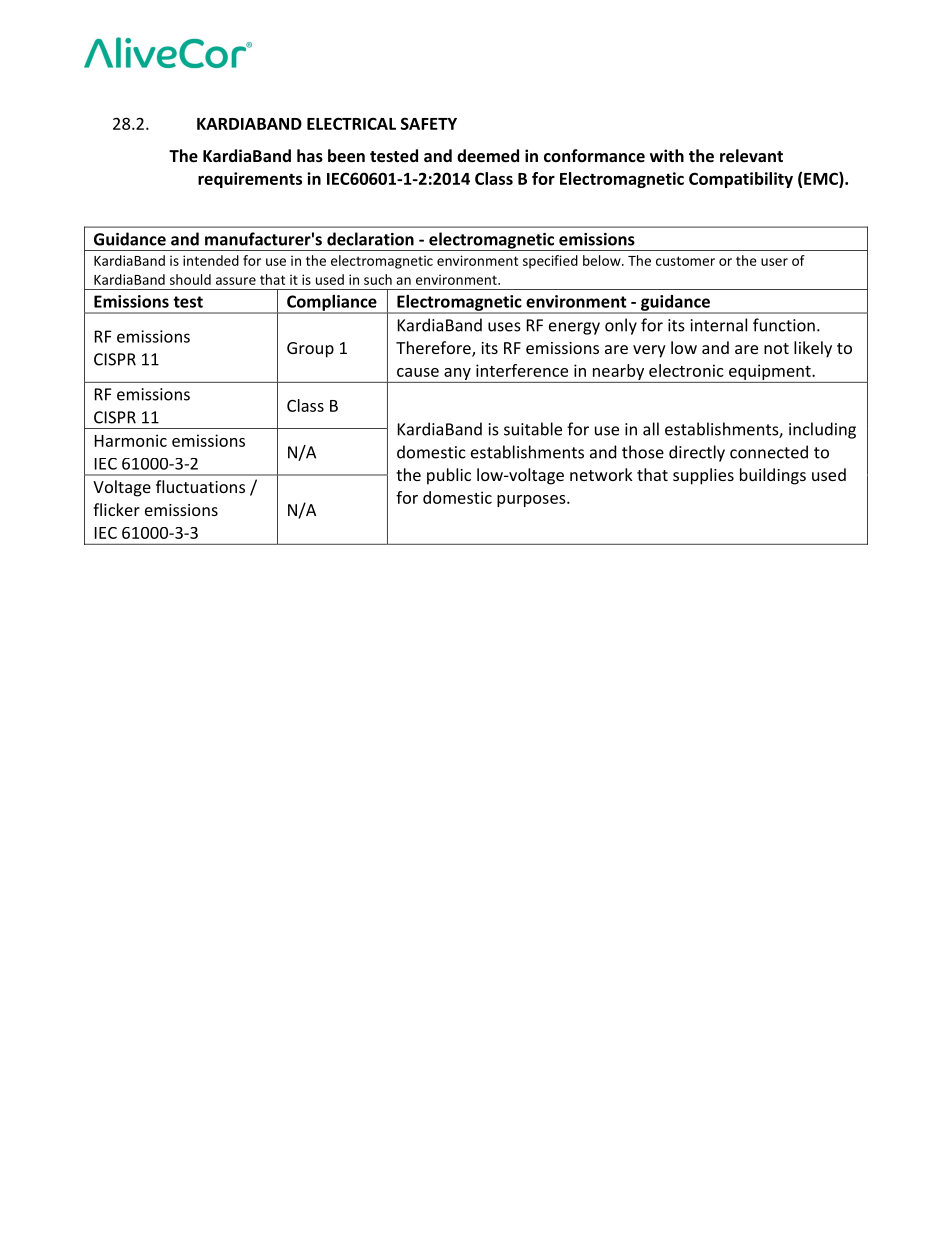 This screenshot has height=1233, width=952. What do you see at coordinates (719, 325) in the screenshot?
I see `internal` at bounding box center [719, 325].
